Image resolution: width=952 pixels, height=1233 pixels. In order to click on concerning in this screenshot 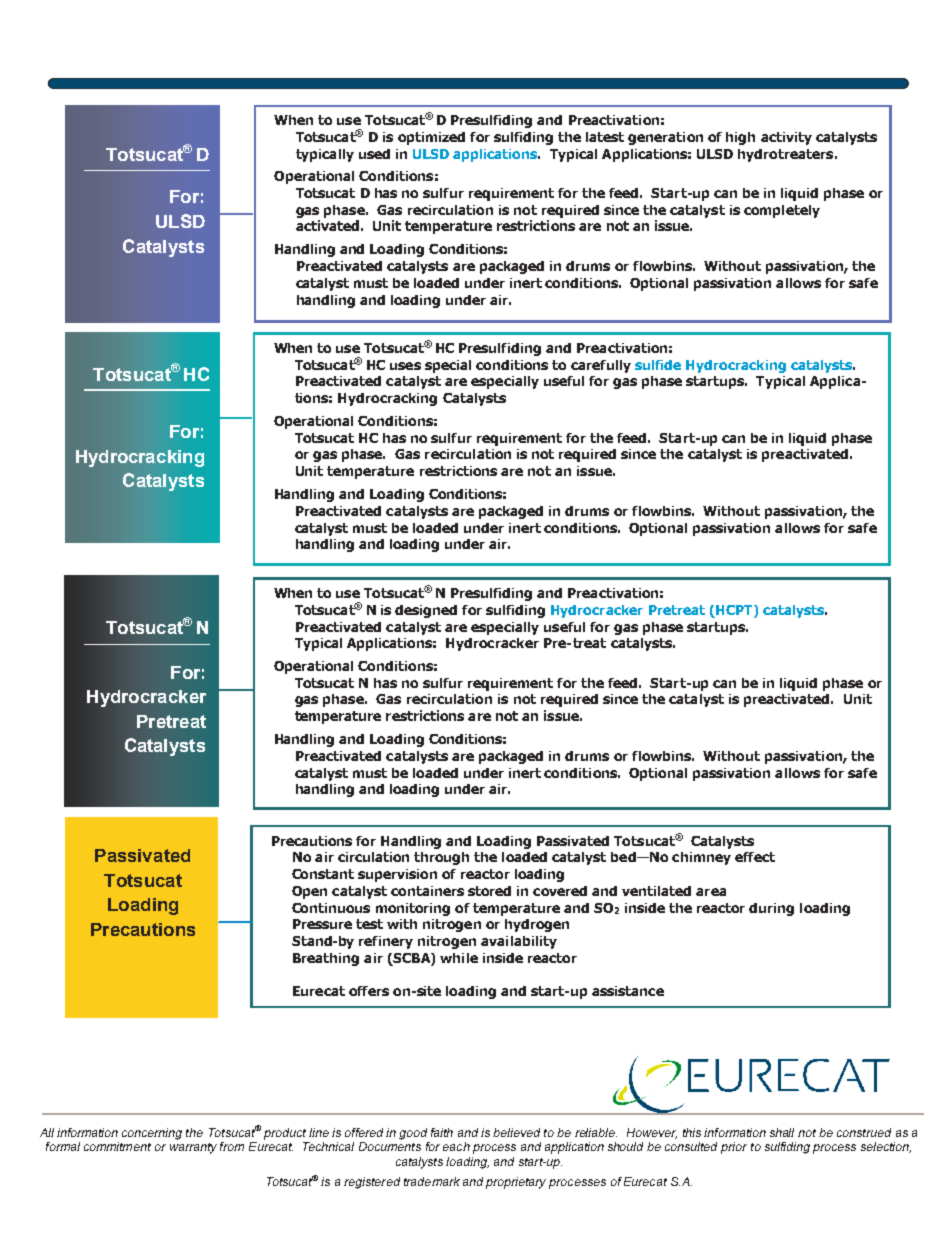, I will do `click(152, 1134)`.
